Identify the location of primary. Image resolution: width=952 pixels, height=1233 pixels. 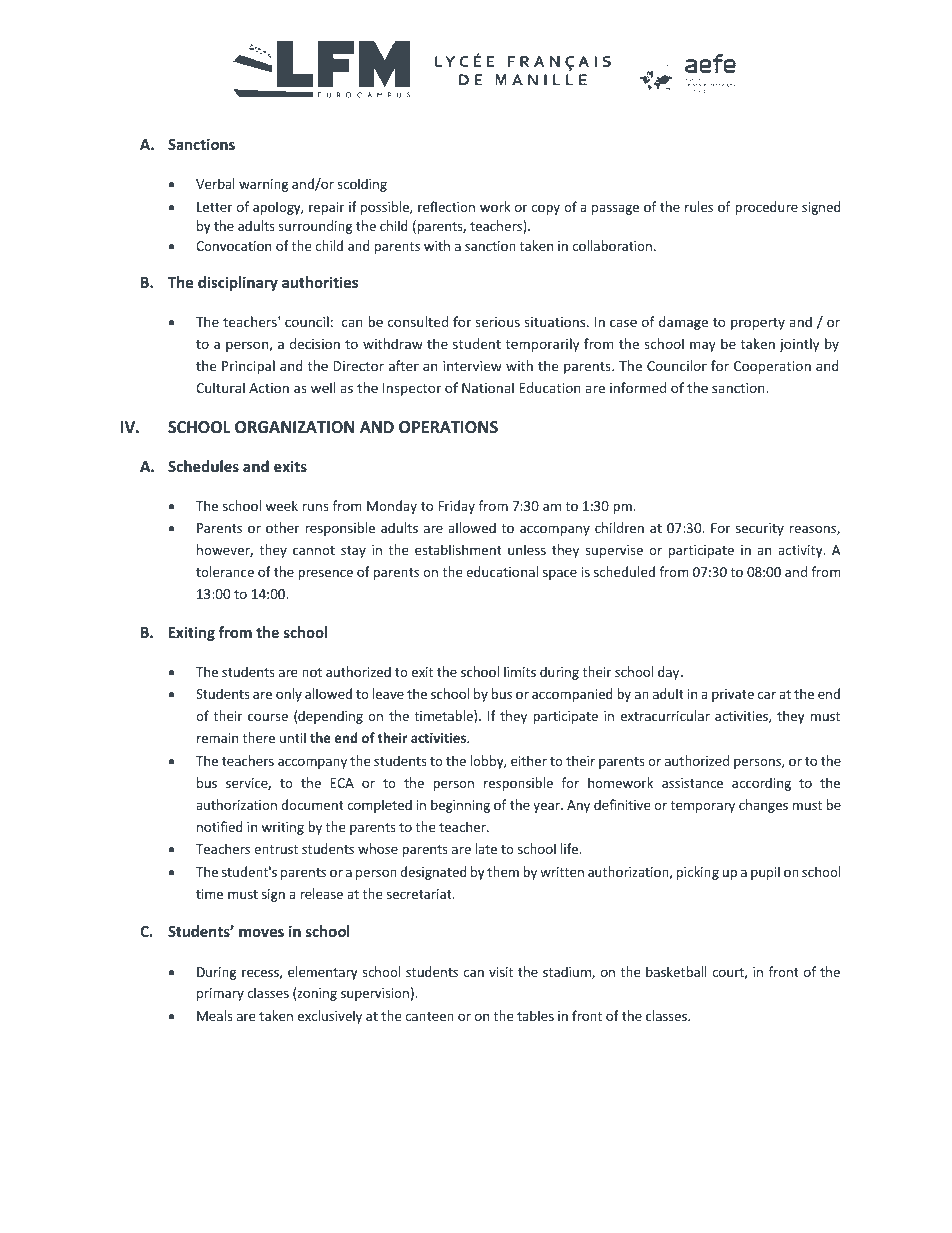
(220, 994).
